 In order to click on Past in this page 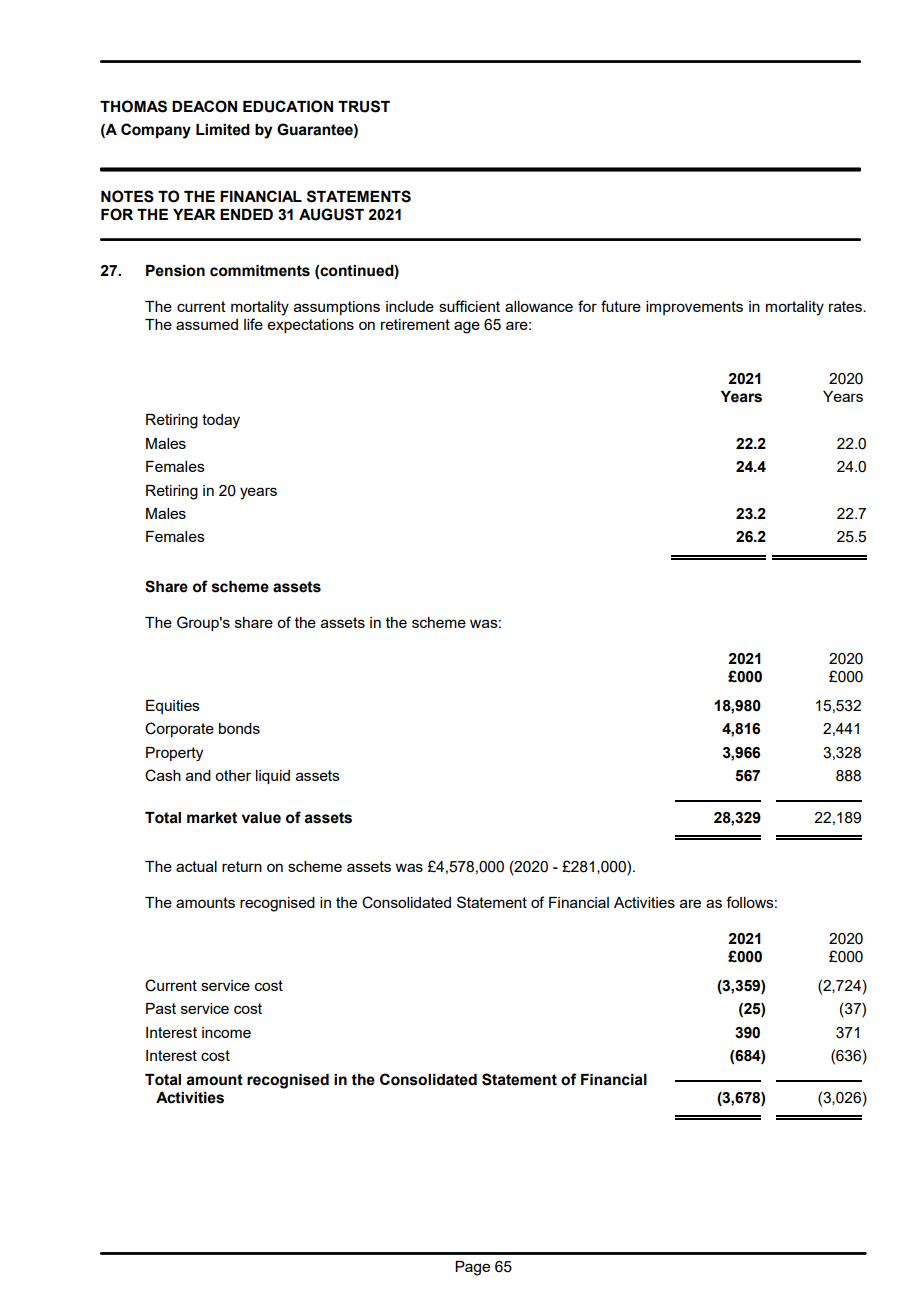, I will do `click(161, 1008)`.
